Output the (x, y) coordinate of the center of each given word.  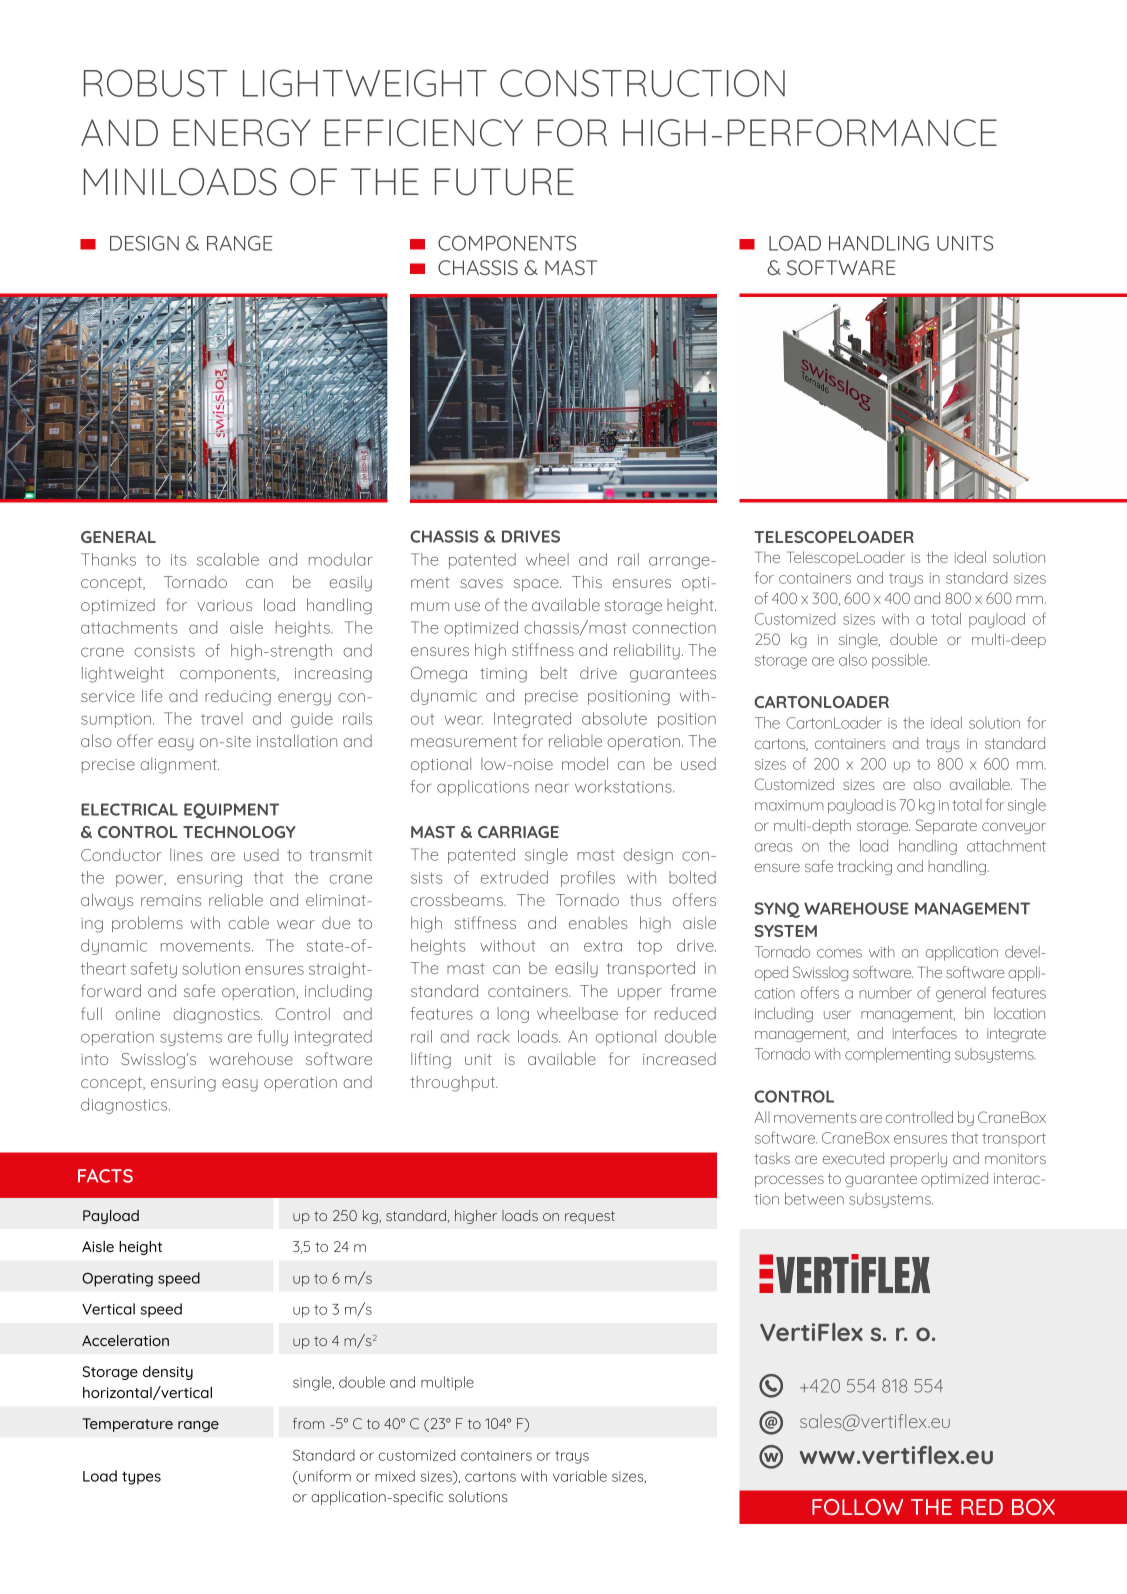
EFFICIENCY (424, 133)
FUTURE (504, 182)
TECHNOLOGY (239, 832)
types (141, 1478)
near (552, 788)
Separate (946, 826)
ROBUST (155, 83)
